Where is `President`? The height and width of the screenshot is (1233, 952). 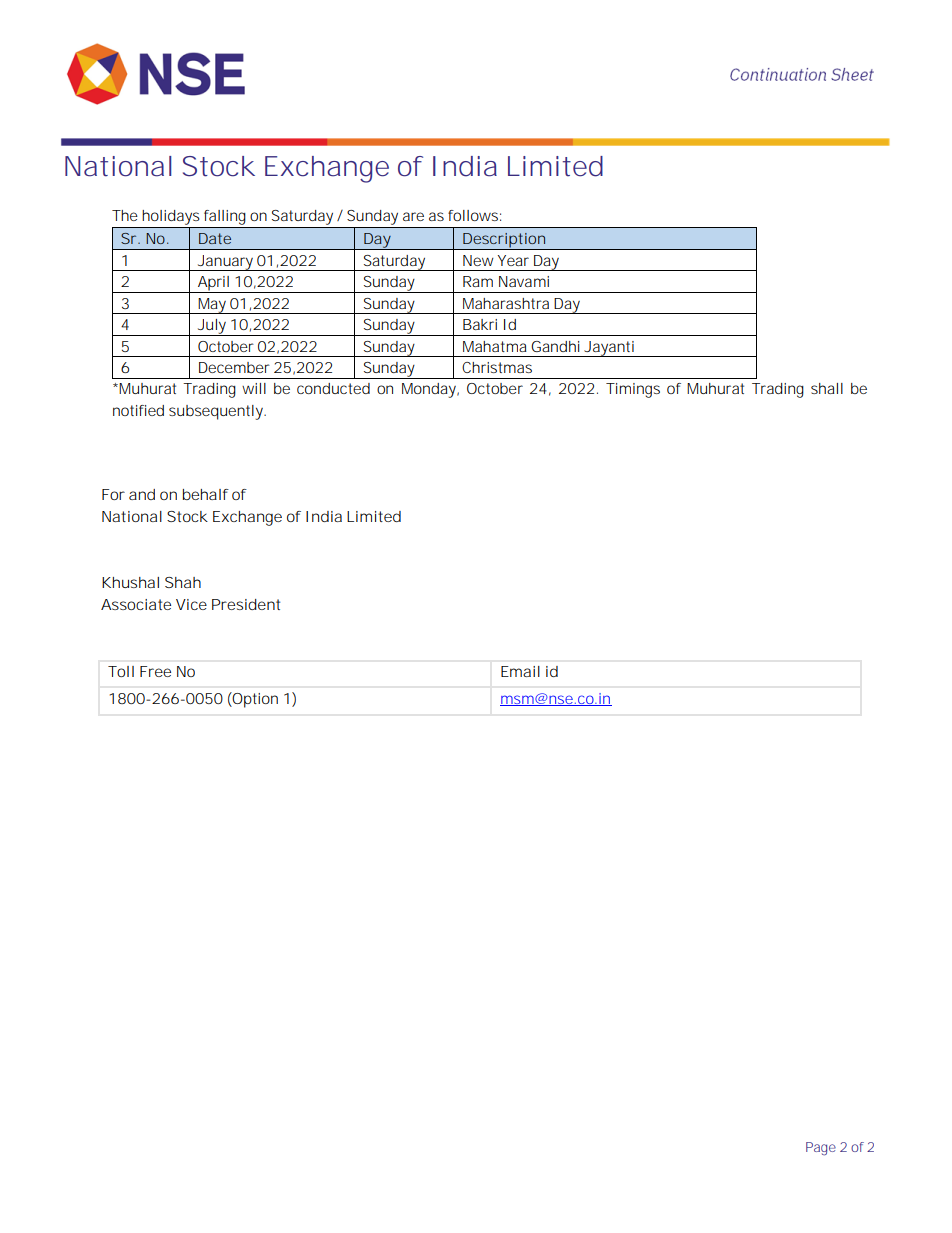
President is located at coordinates (246, 604).
